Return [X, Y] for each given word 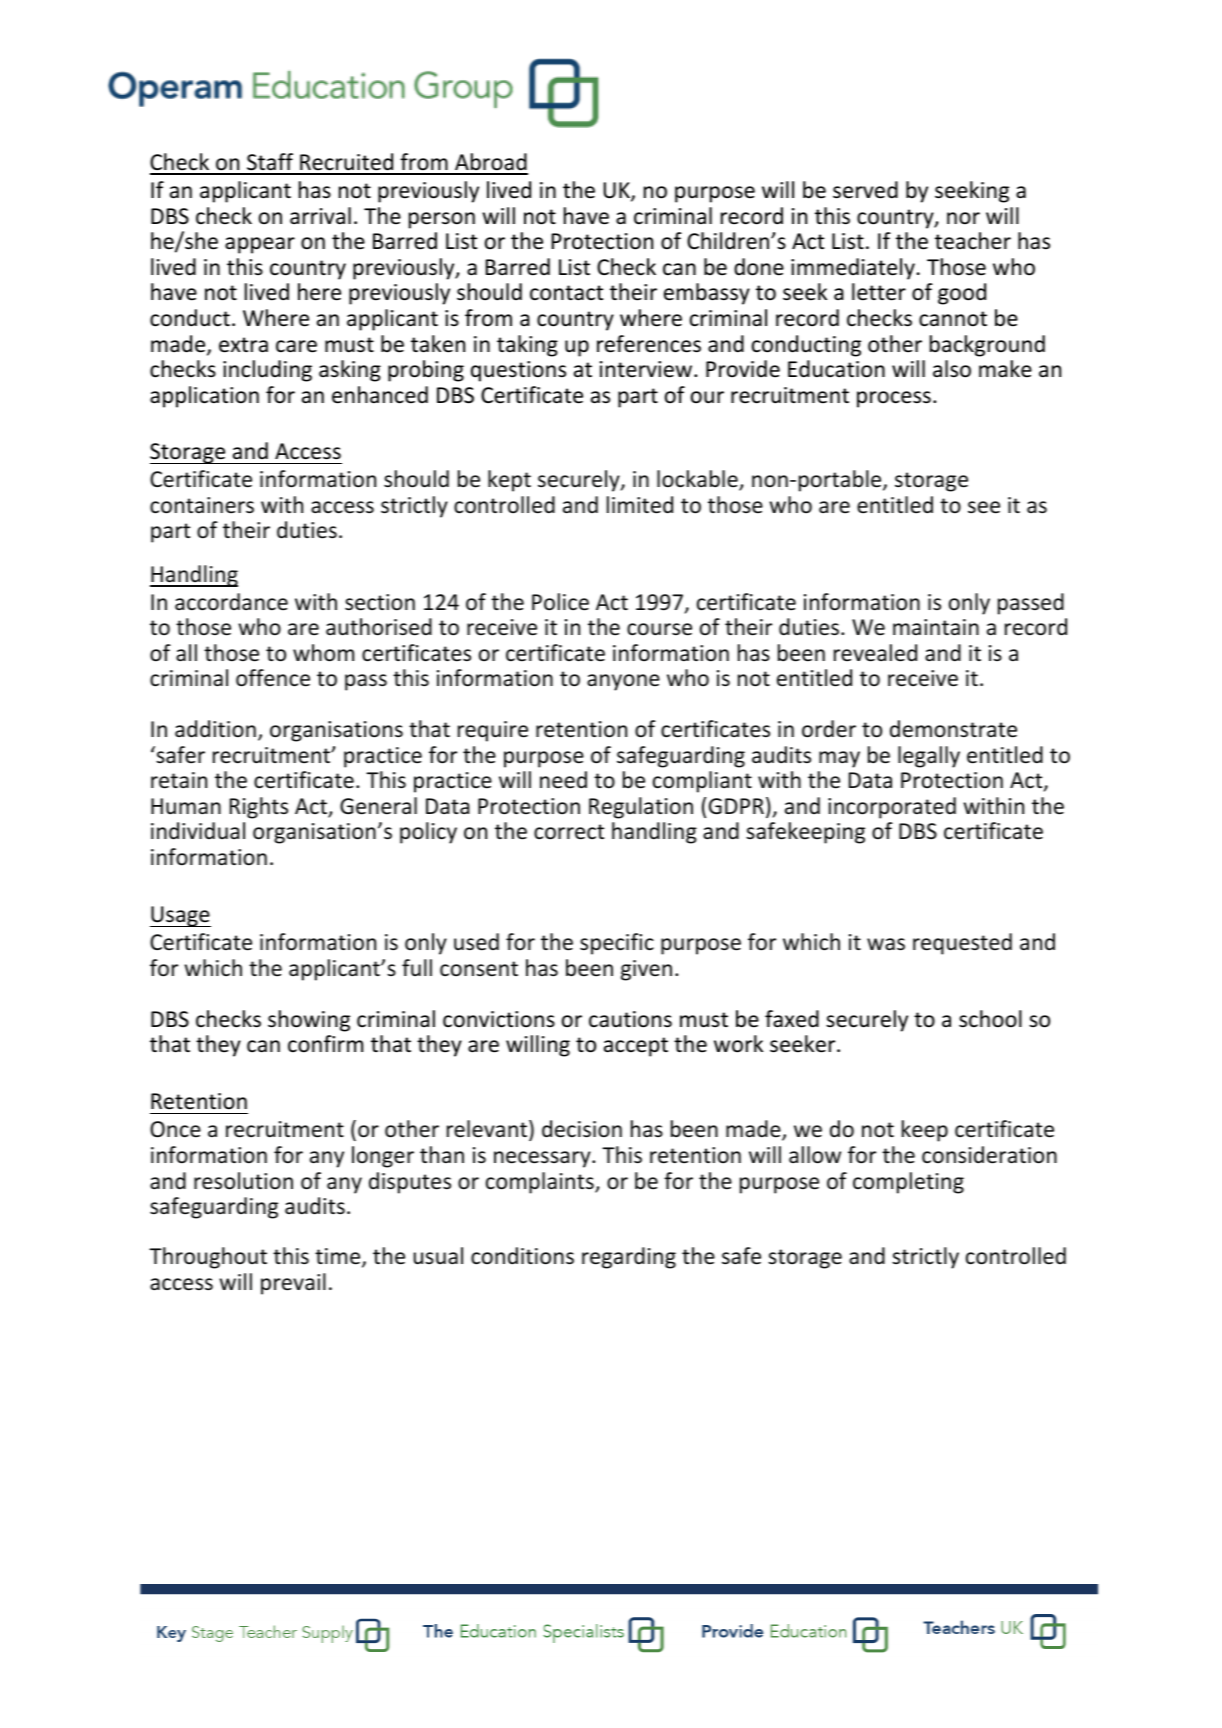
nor [963, 218]
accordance [231, 602]
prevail [293, 1284]
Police [560, 602]
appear [260, 245]
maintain [936, 627]
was [886, 944]
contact [566, 293]
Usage [180, 916]
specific [617, 944]
